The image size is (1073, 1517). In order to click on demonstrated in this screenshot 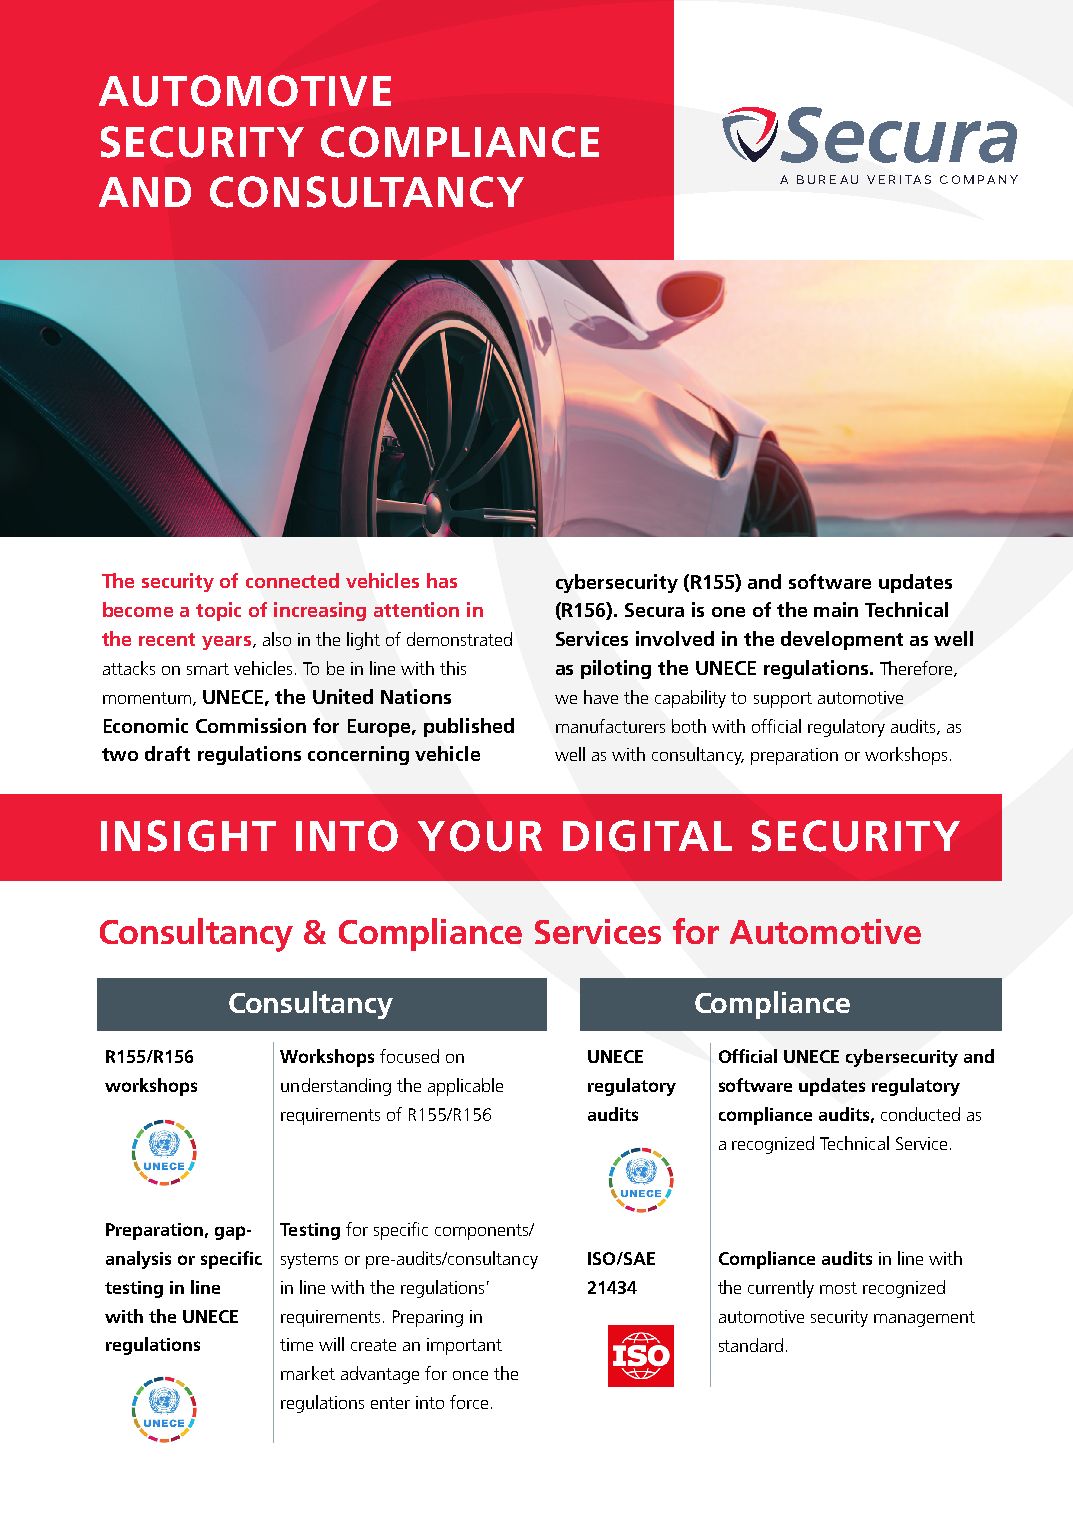, I will do `click(459, 639)`.
